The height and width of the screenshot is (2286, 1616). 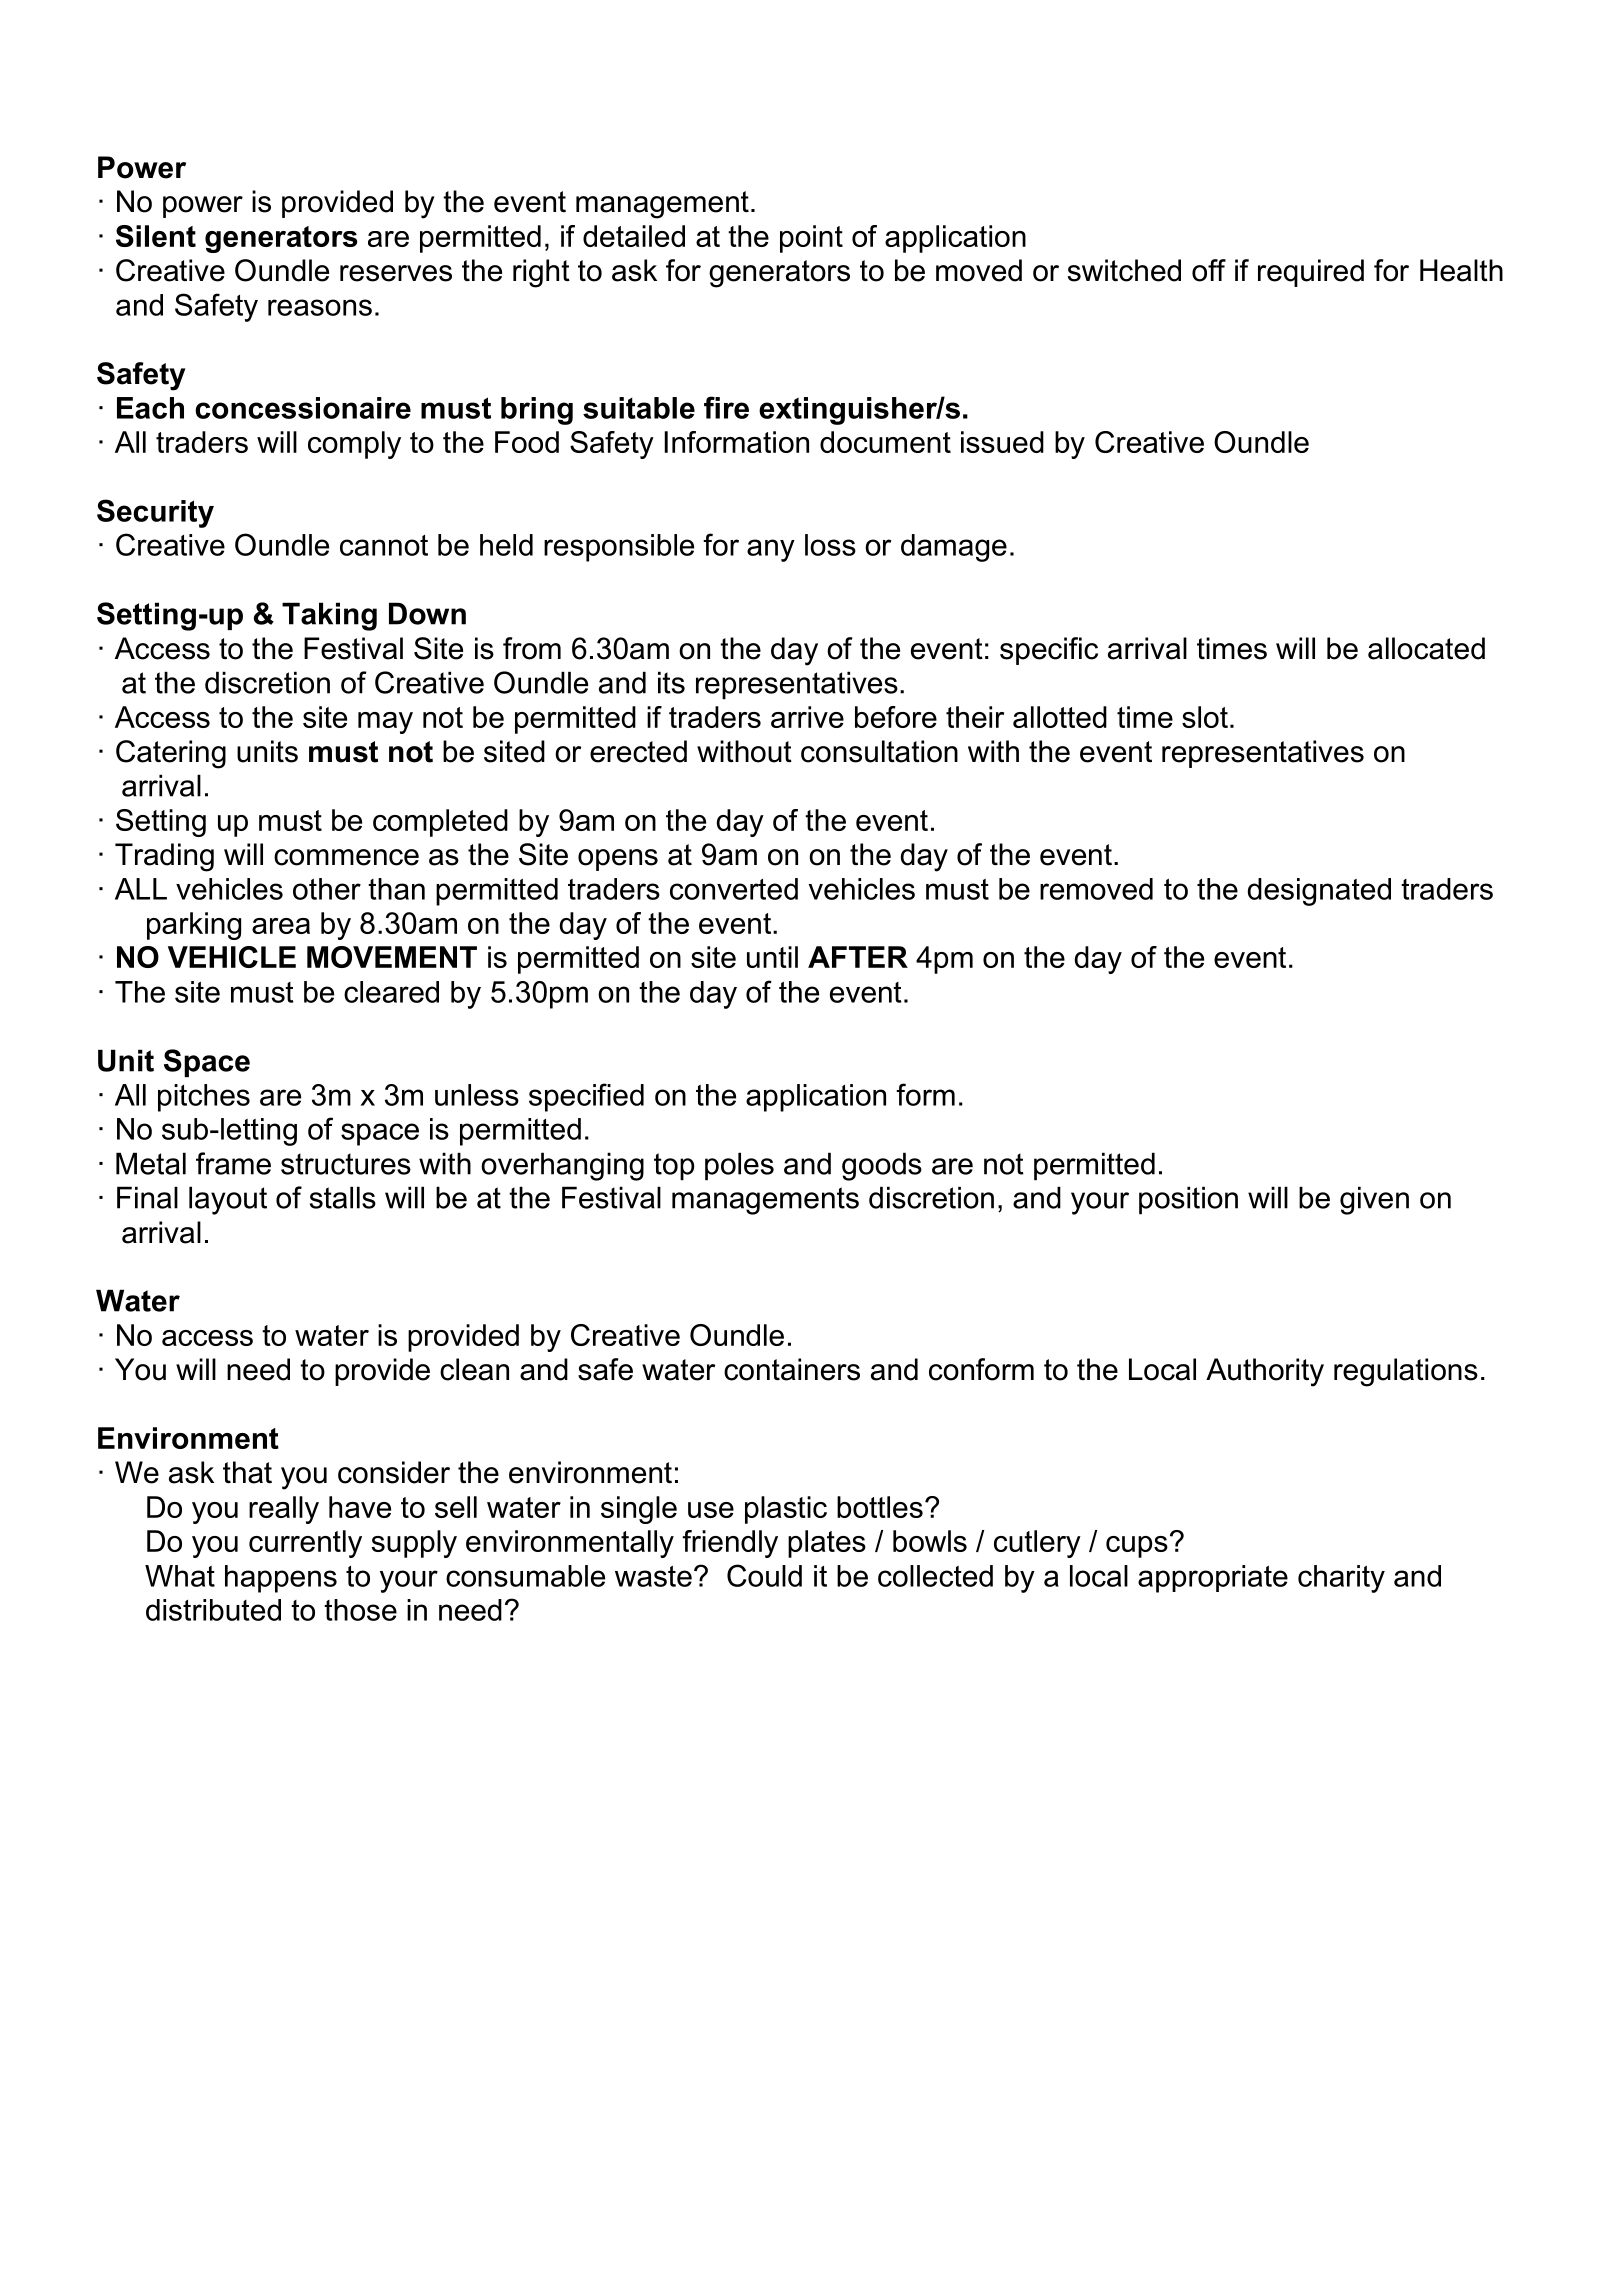 What do you see at coordinates (474, 1369) in the screenshot?
I see `clean` at bounding box center [474, 1369].
